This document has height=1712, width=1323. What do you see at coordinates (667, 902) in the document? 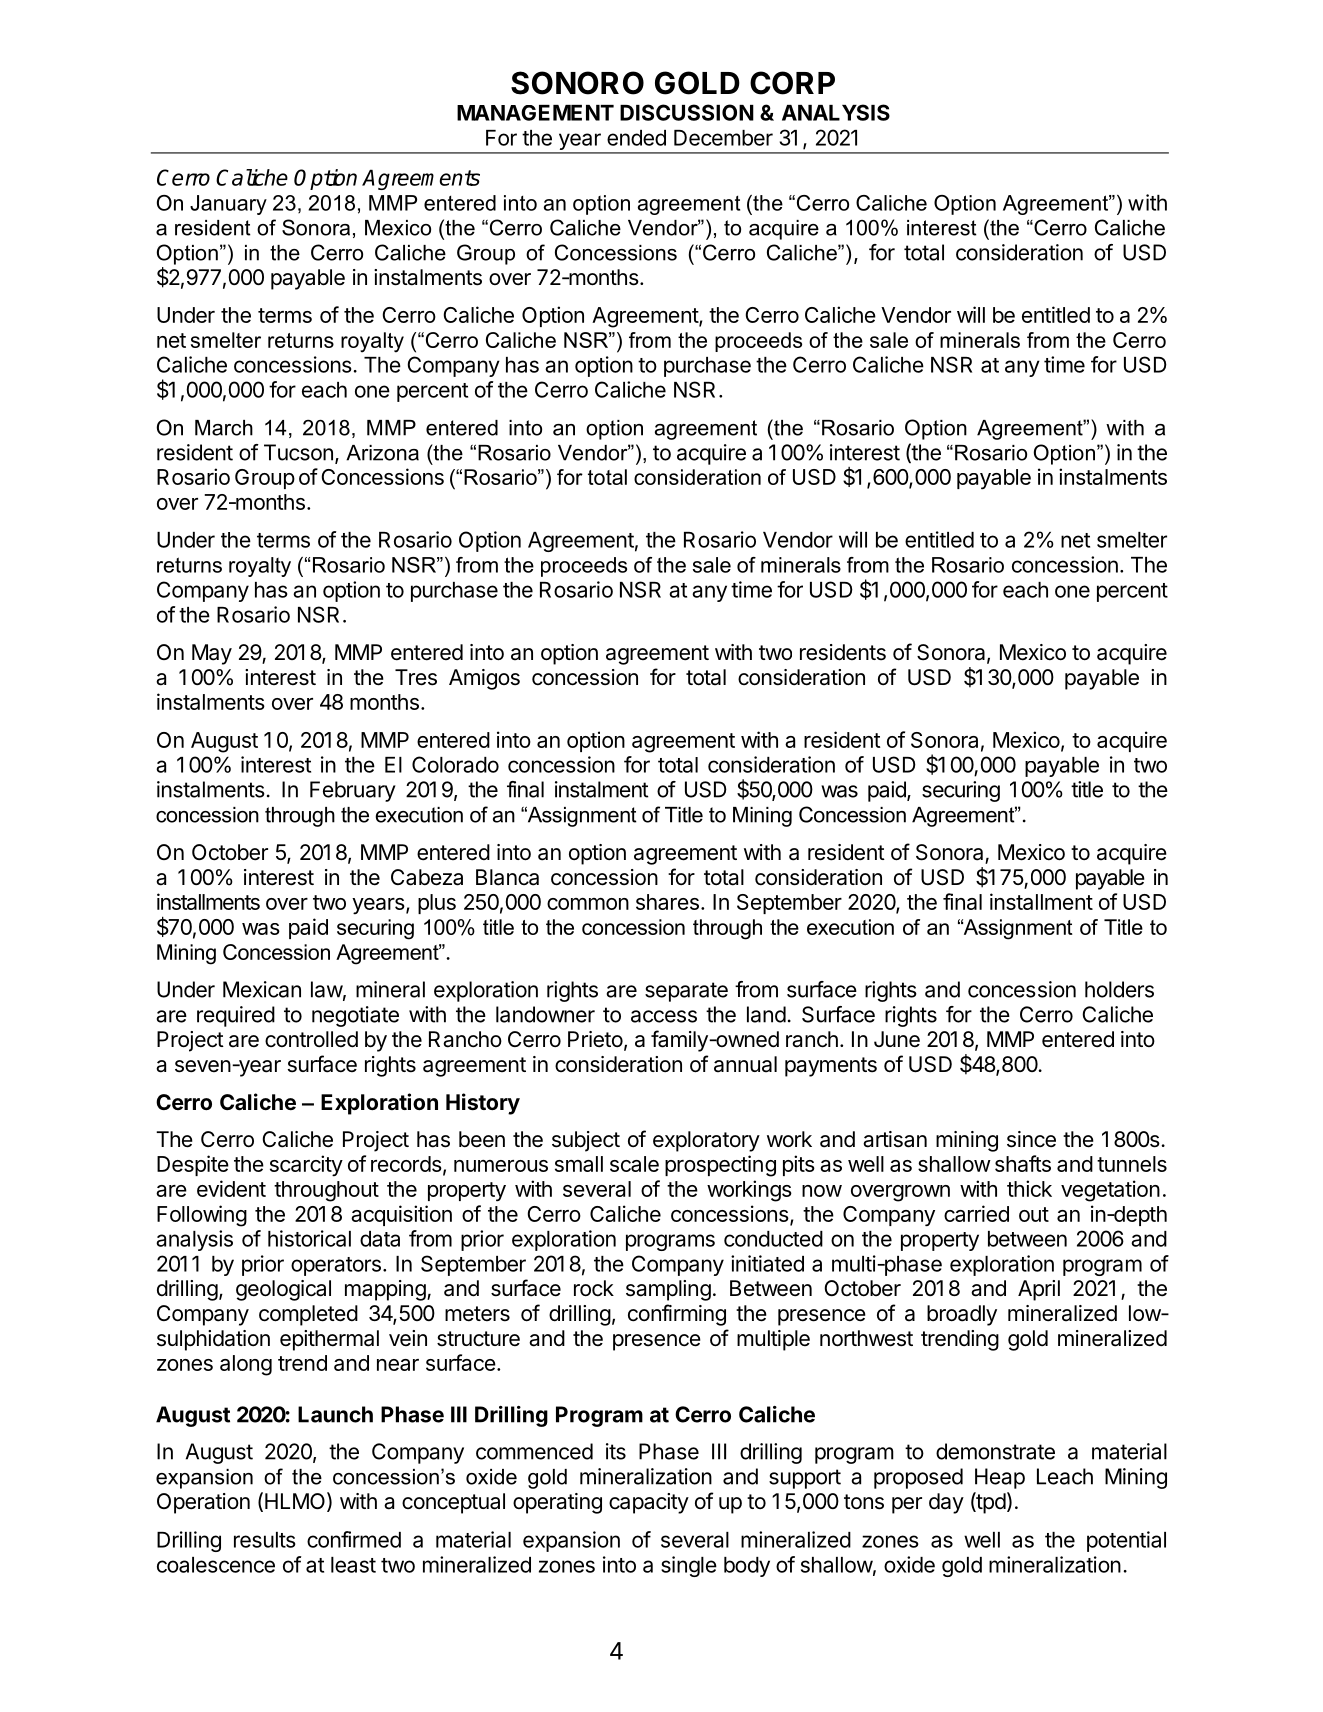
I see `shares` at bounding box center [667, 902].
